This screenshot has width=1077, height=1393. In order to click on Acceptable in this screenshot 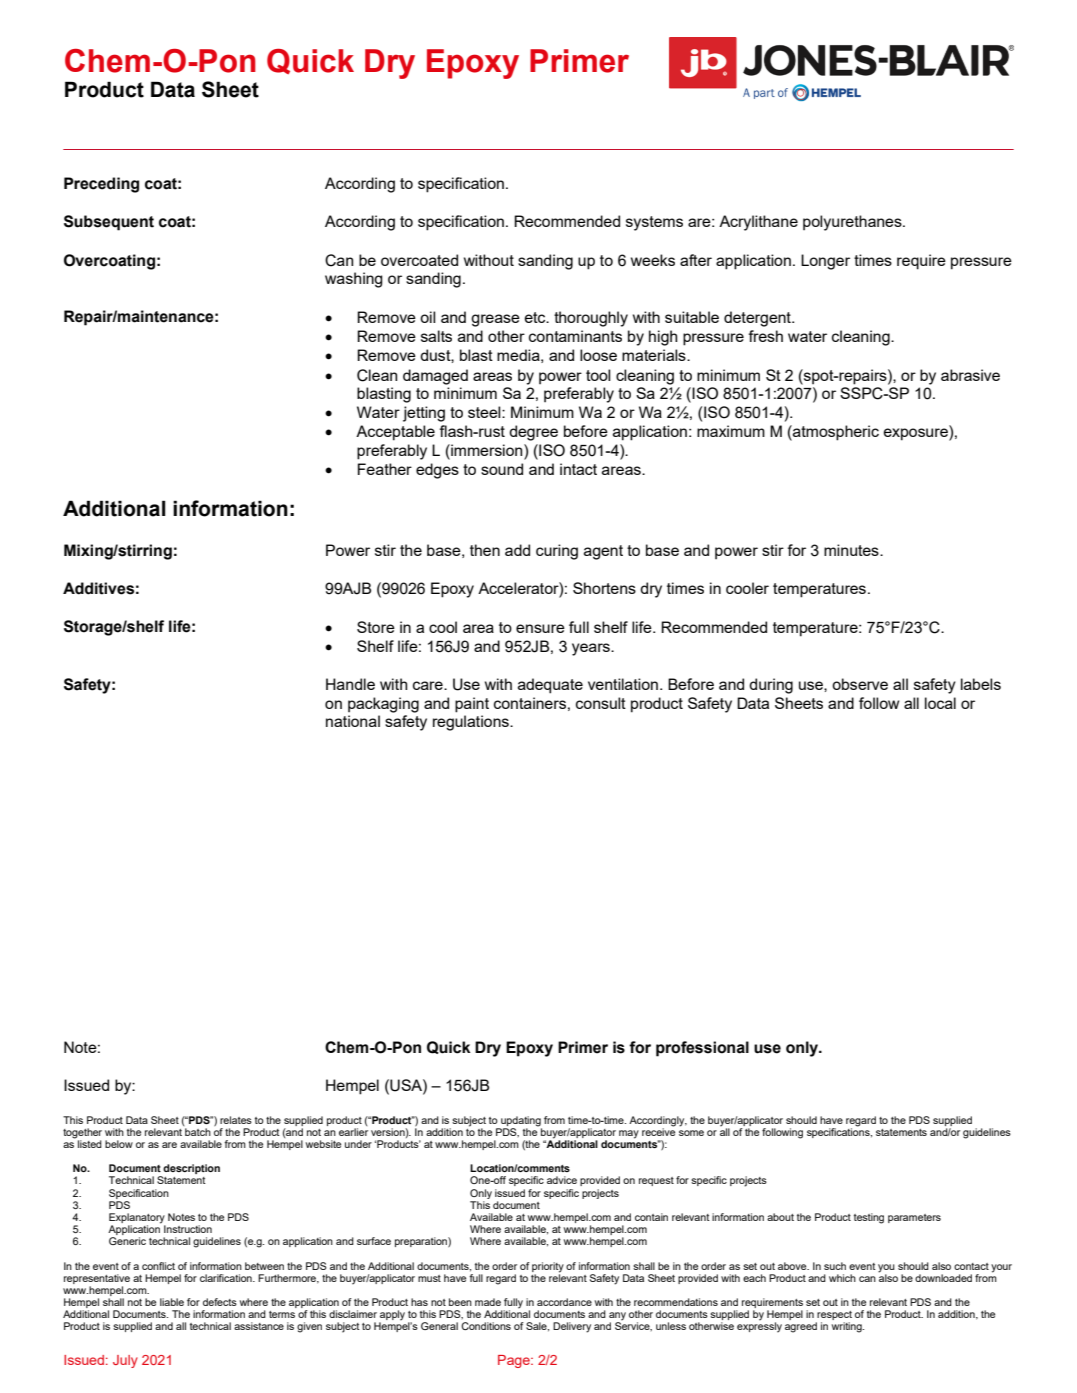, I will do `click(395, 433)`.
